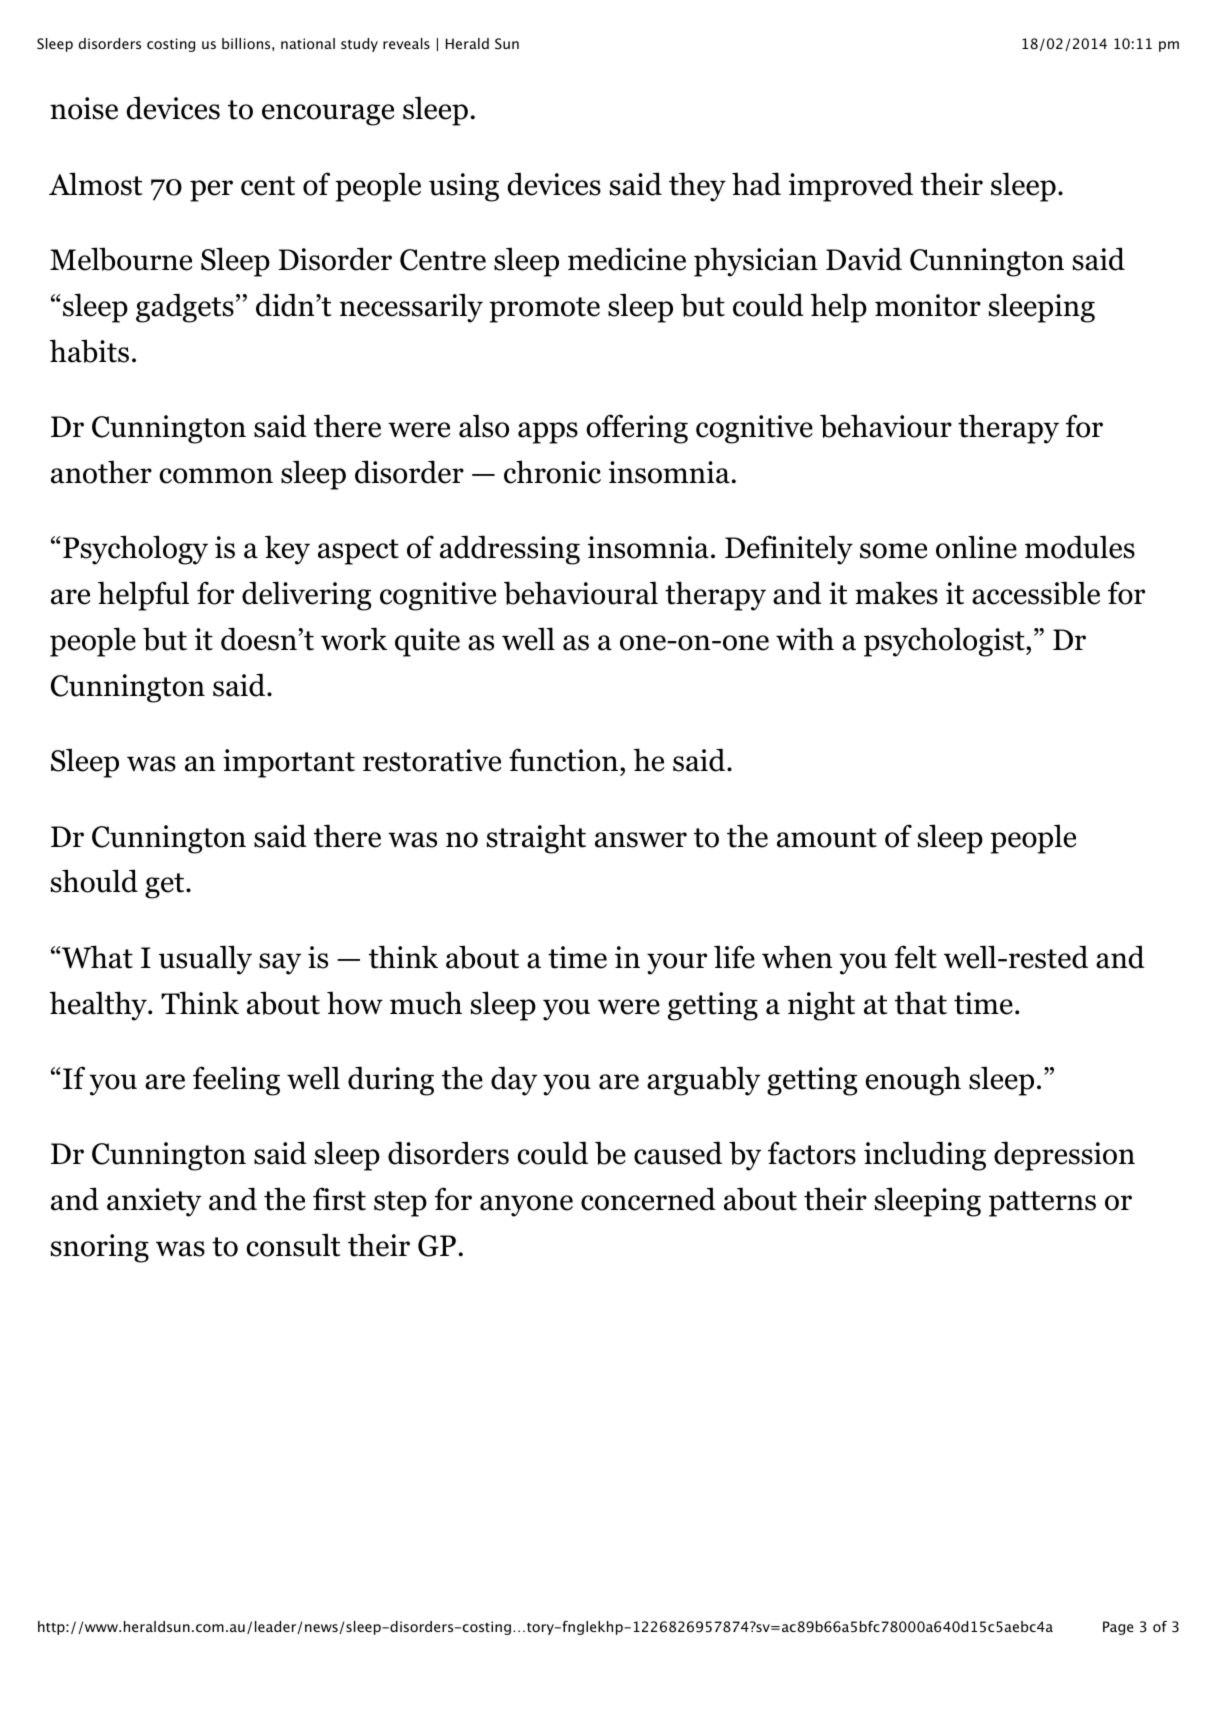 The height and width of the screenshot is (1722, 1217). I want to click on important, so click(289, 763).
